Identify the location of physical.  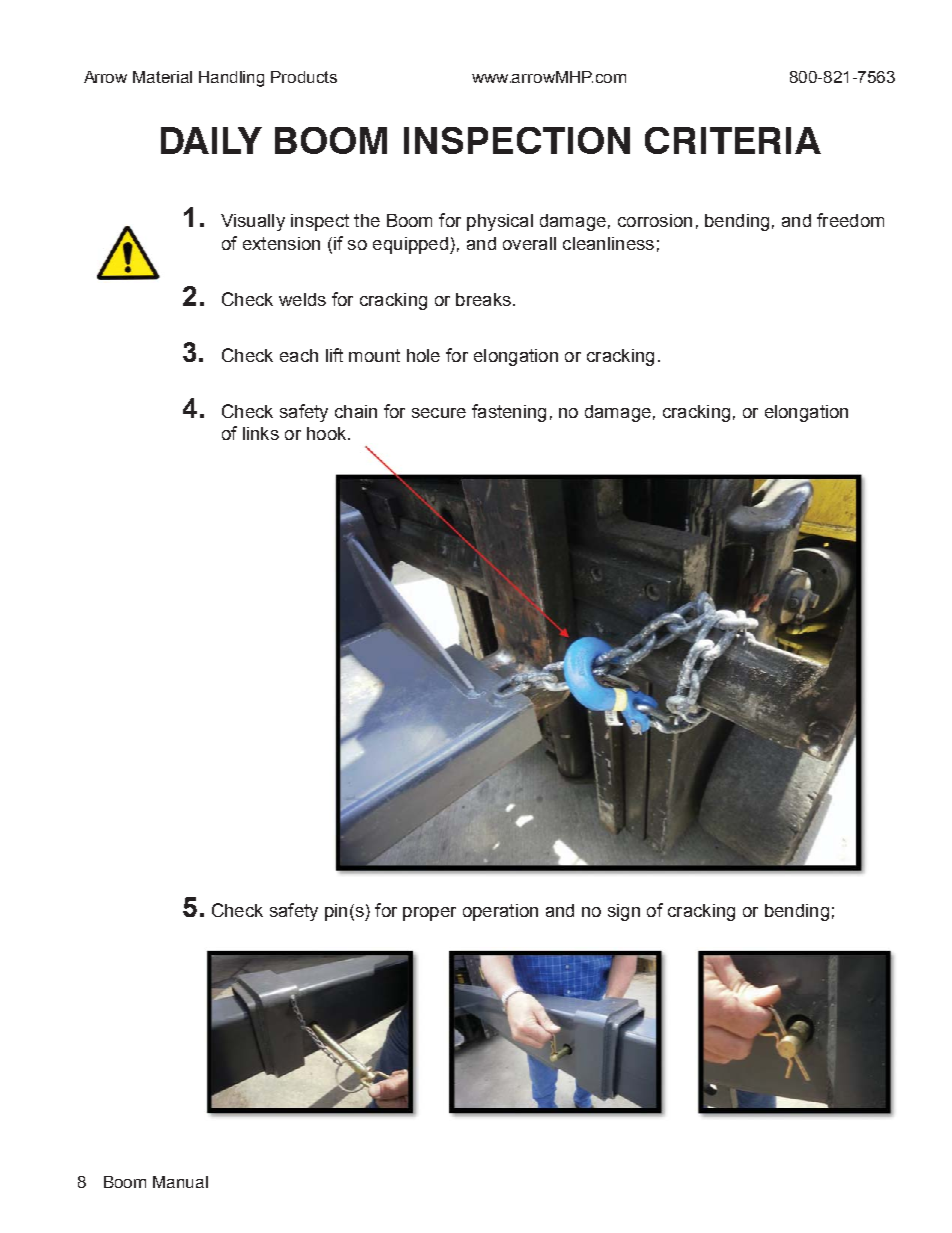
(500, 222).
